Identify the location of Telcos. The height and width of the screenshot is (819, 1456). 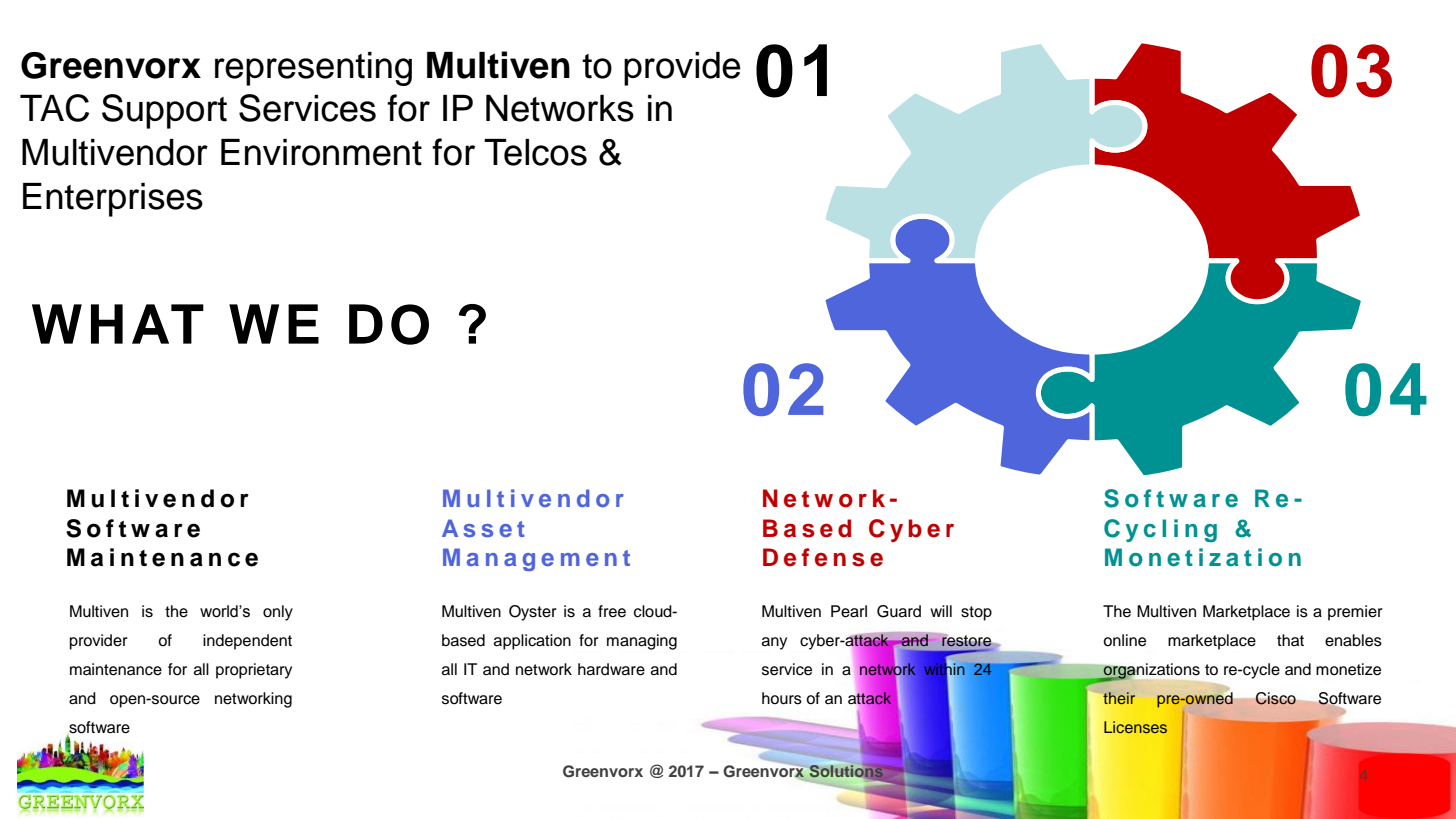
(535, 152).
